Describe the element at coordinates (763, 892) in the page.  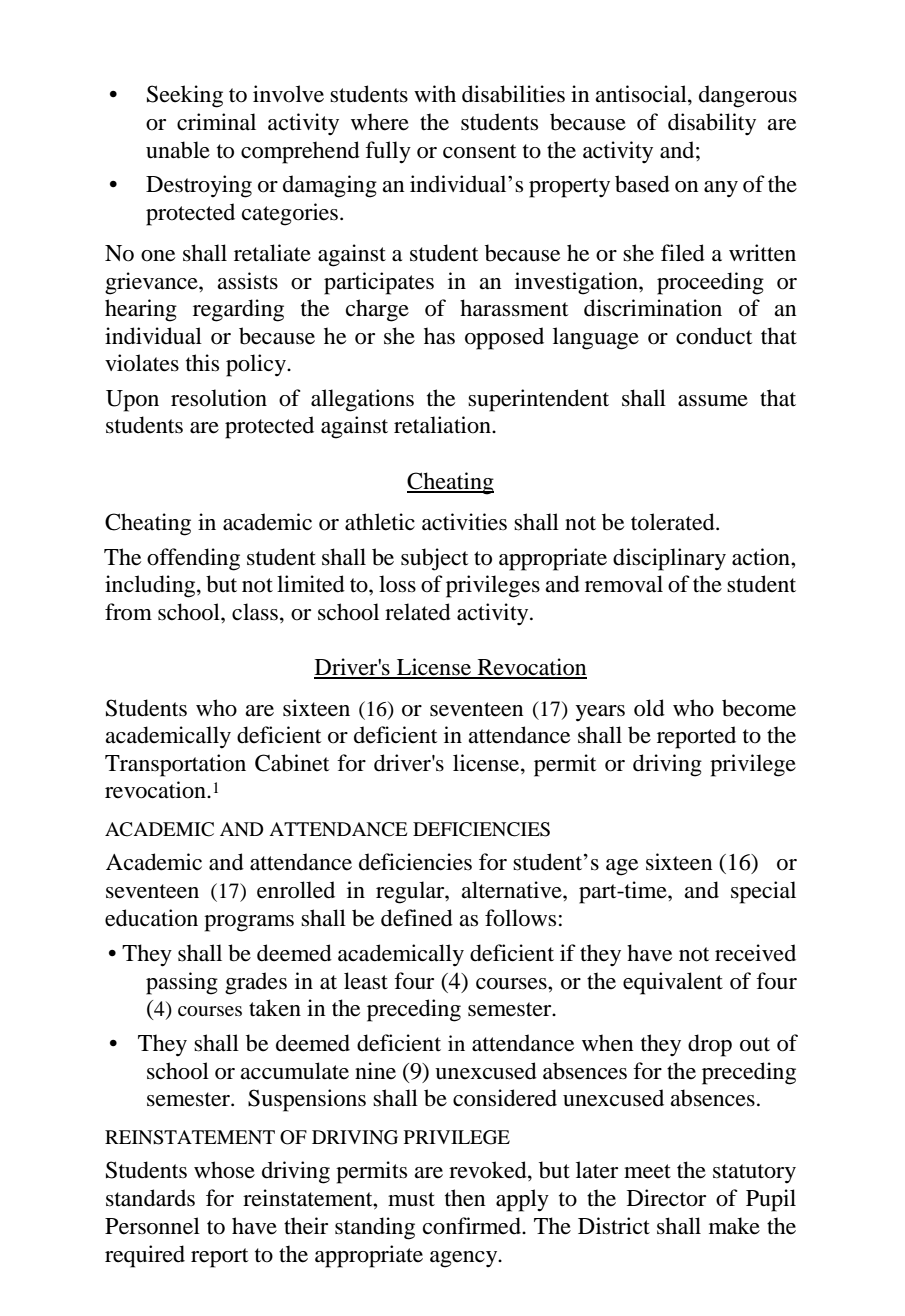
I see `special` at that location.
